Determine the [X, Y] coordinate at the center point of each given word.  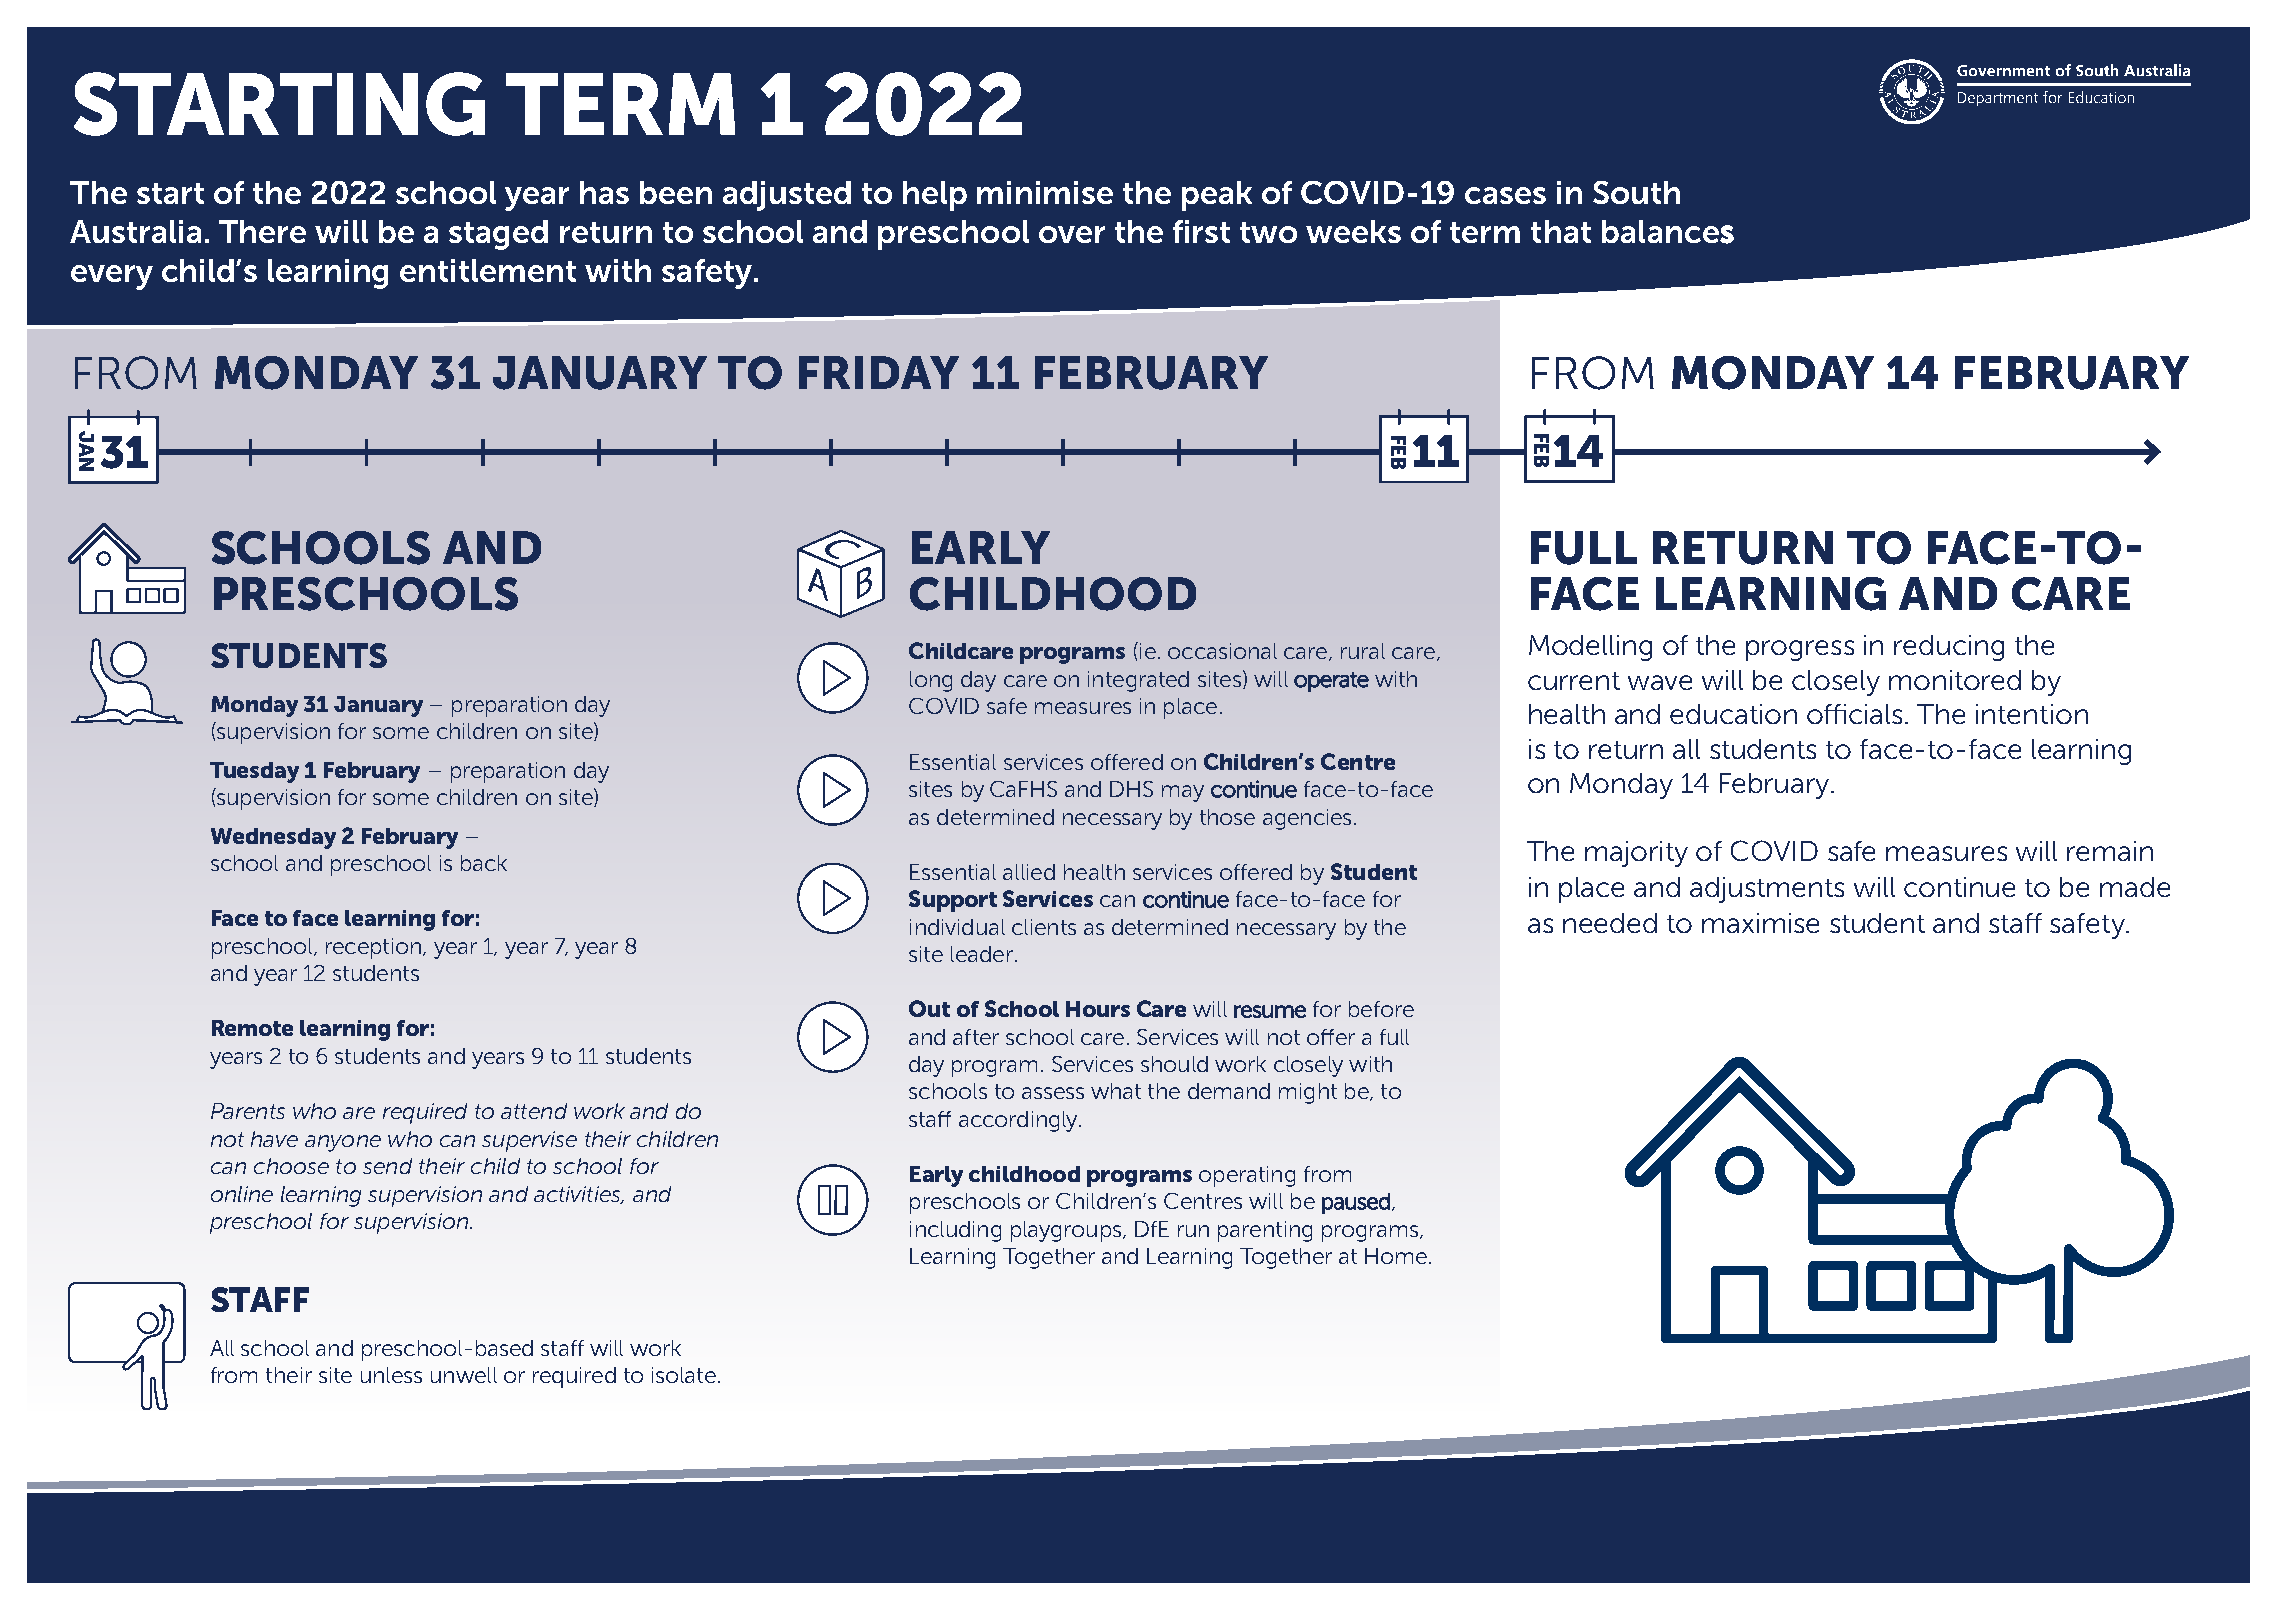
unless [391, 1375]
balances [1668, 232]
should [1174, 1064]
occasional [1222, 651]
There [262, 231]
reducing [1949, 648]
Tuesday [254, 772]
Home [1396, 1256]
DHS [1131, 789]
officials [1856, 714]
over [1072, 234]
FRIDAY [879, 372]
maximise [1760, 923]
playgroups [1067, 1231]
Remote [252, 1028]
